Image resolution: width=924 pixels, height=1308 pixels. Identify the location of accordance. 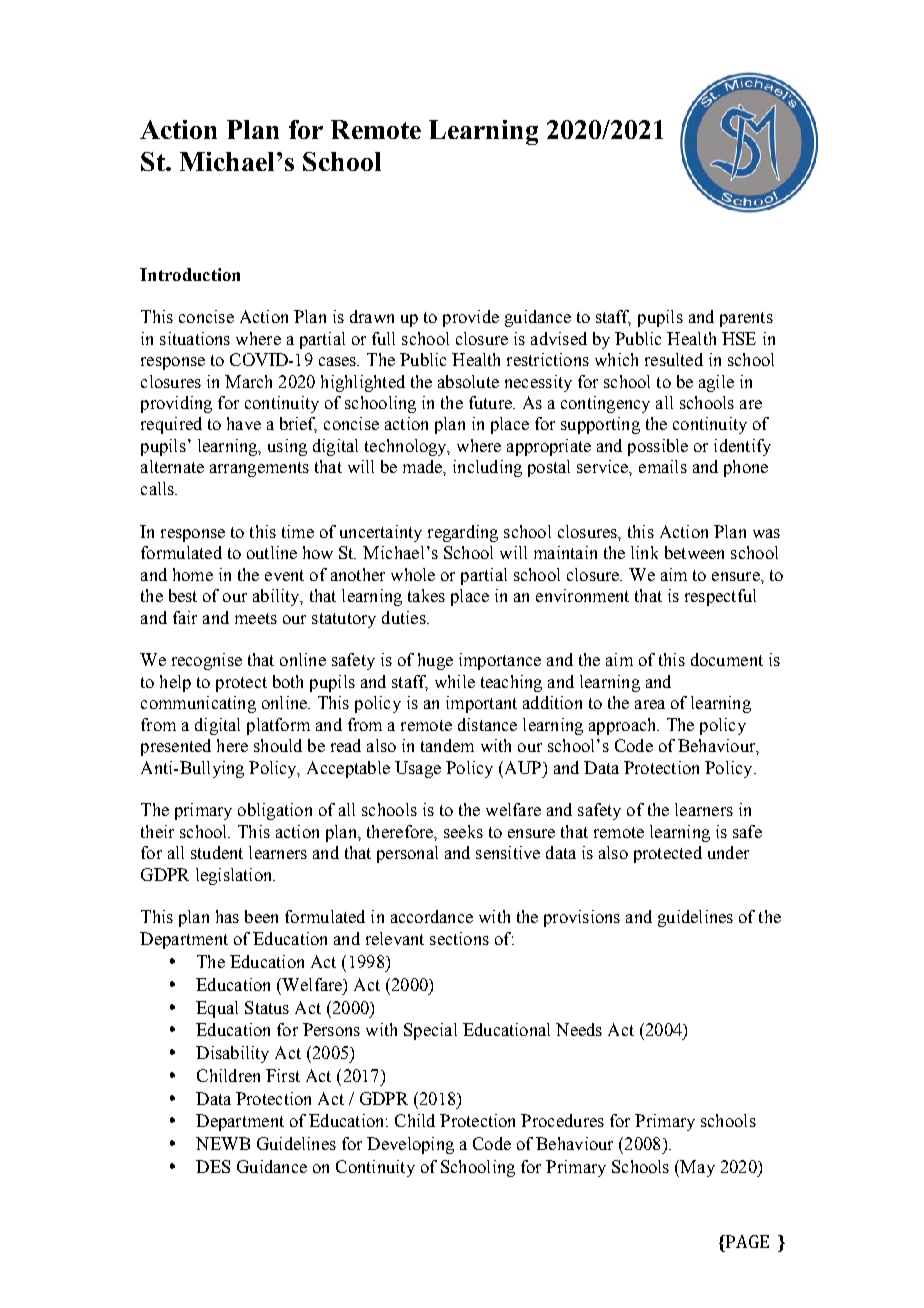
(432, 916).
